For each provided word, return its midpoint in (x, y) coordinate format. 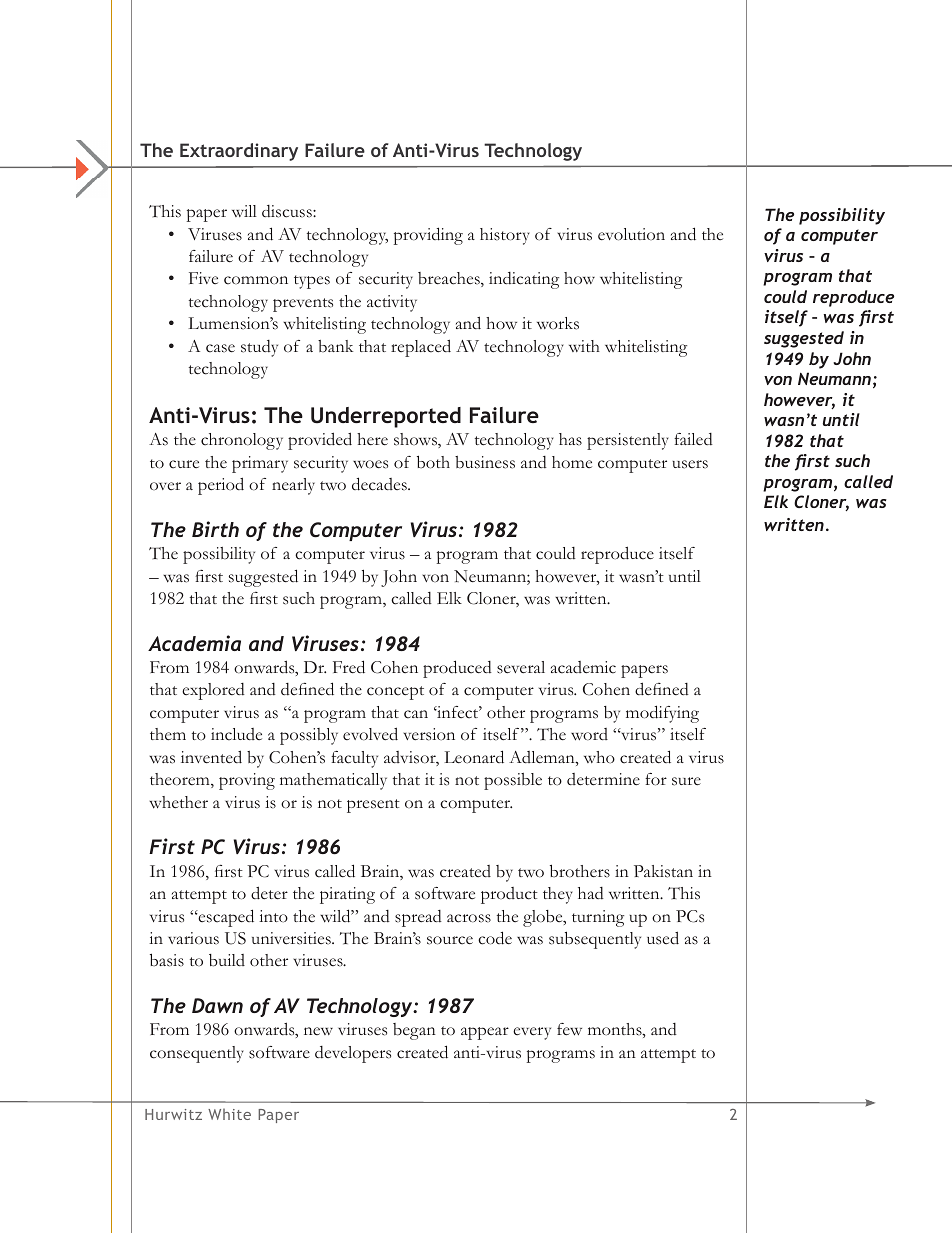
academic (583, 667)
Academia (194, 643)
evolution (631, 234)
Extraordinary (239, 152)
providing (428, 236)
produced (457, 669)
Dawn (217, 1005)
